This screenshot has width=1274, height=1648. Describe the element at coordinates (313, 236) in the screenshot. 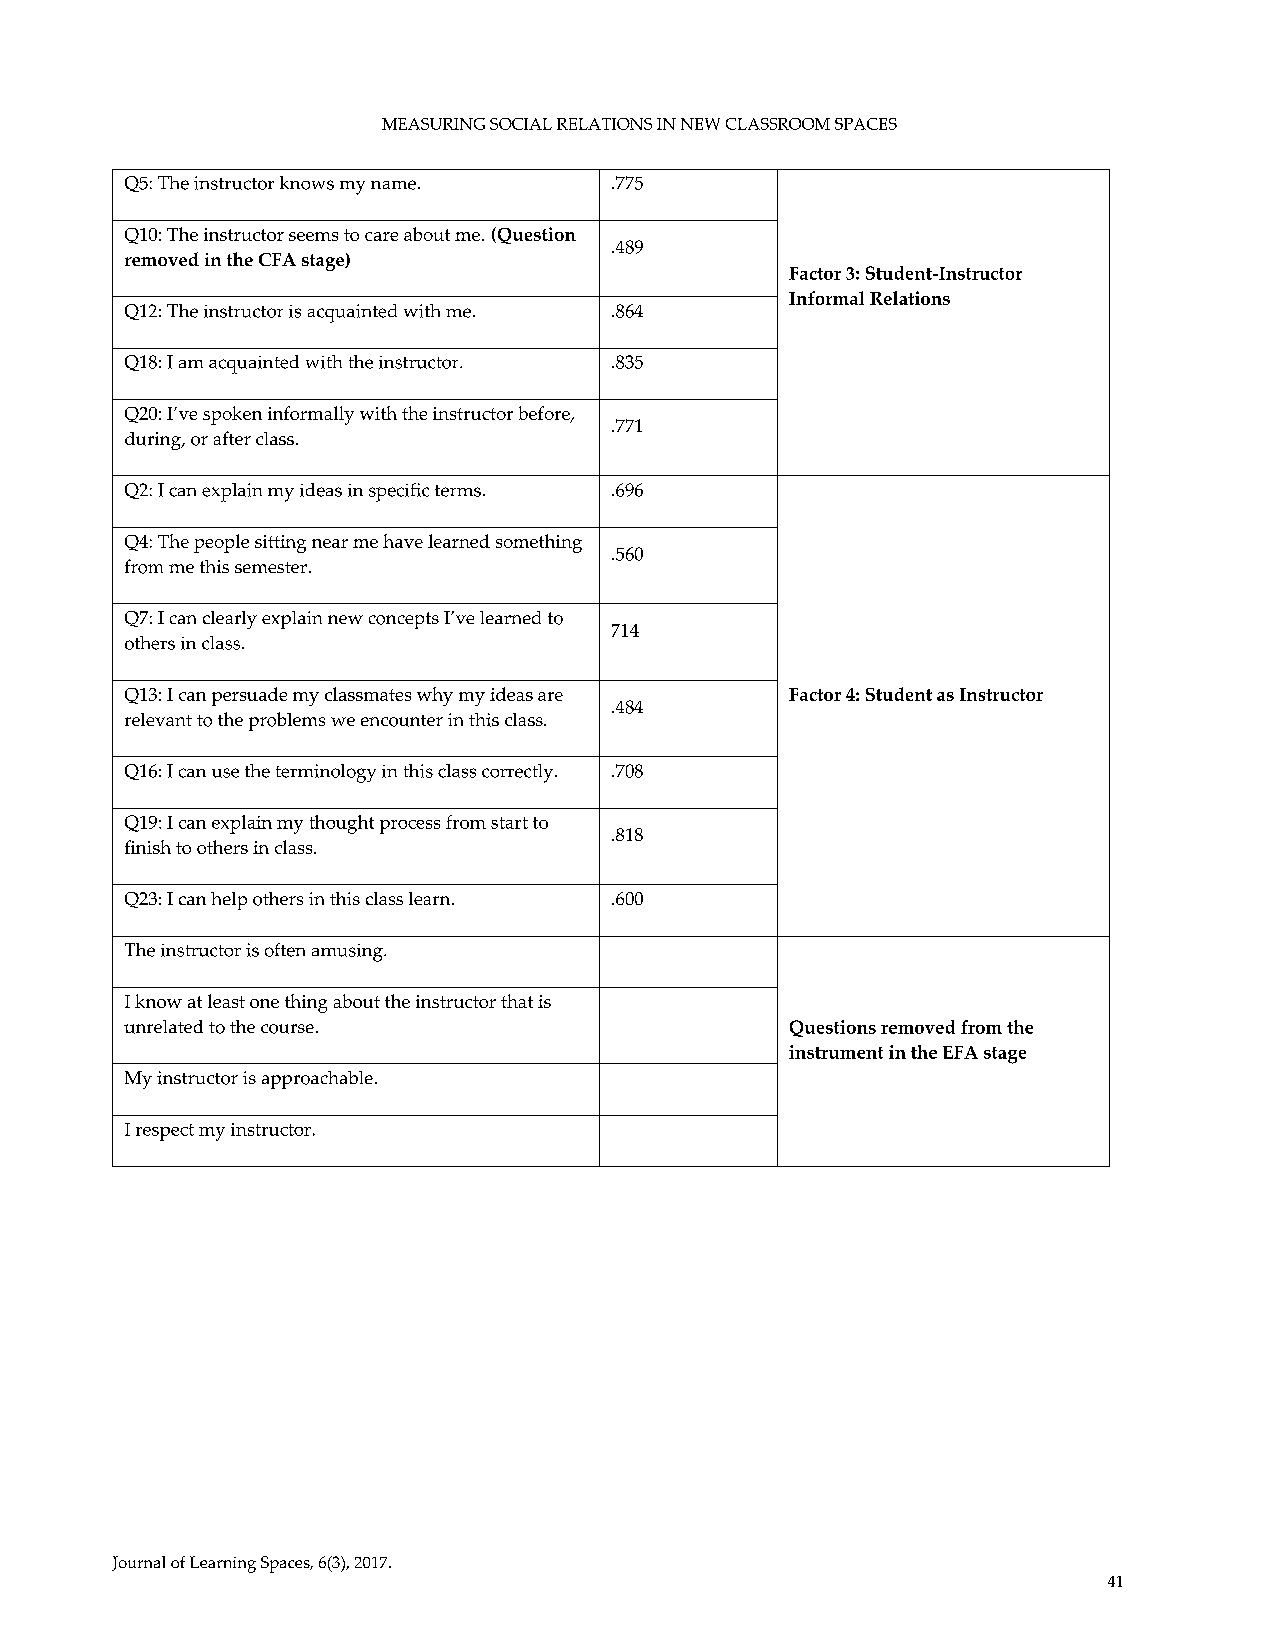

I see `seems` at that location.
